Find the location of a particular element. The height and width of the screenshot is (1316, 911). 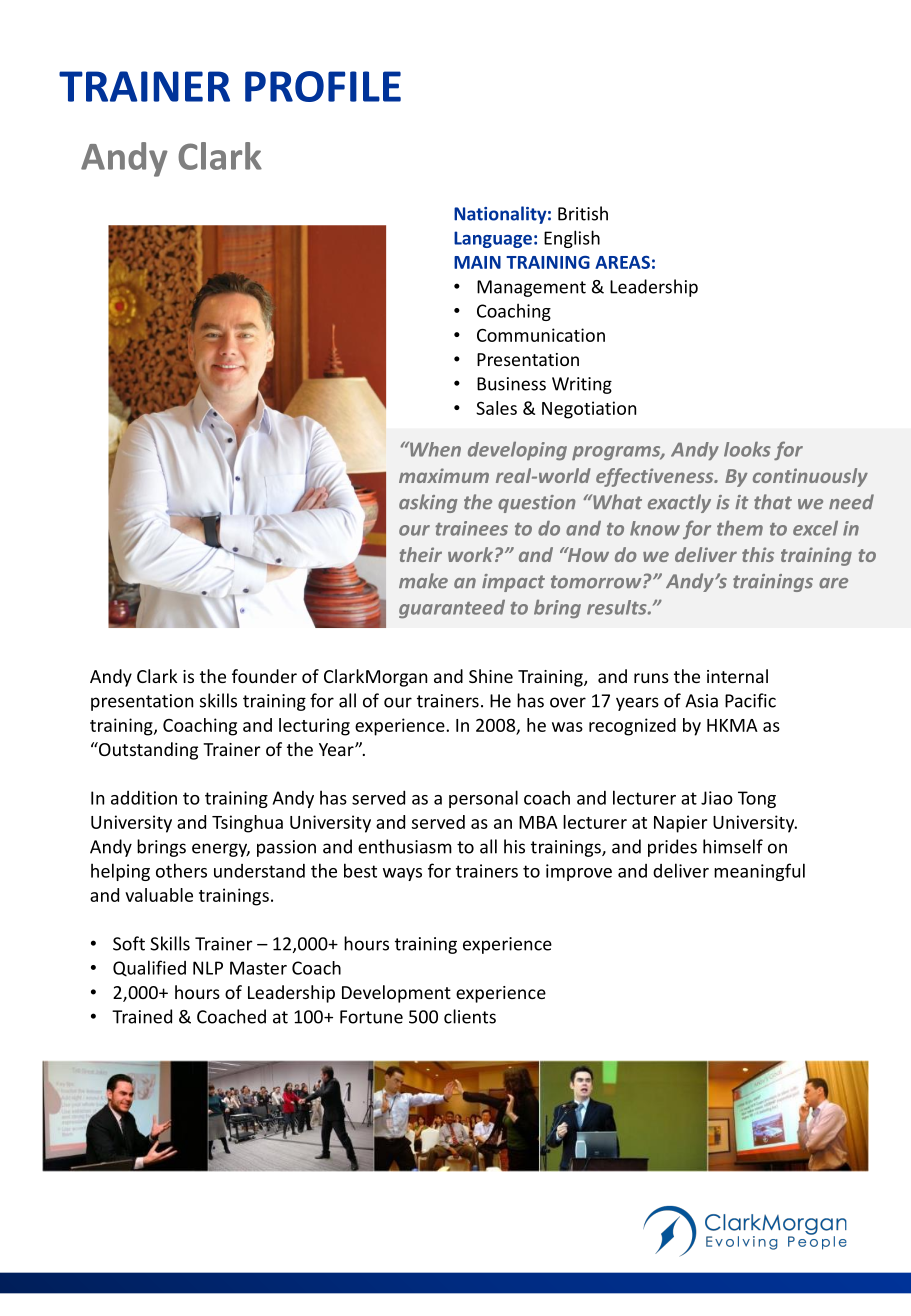

British is located at coordinates (583, 213).
